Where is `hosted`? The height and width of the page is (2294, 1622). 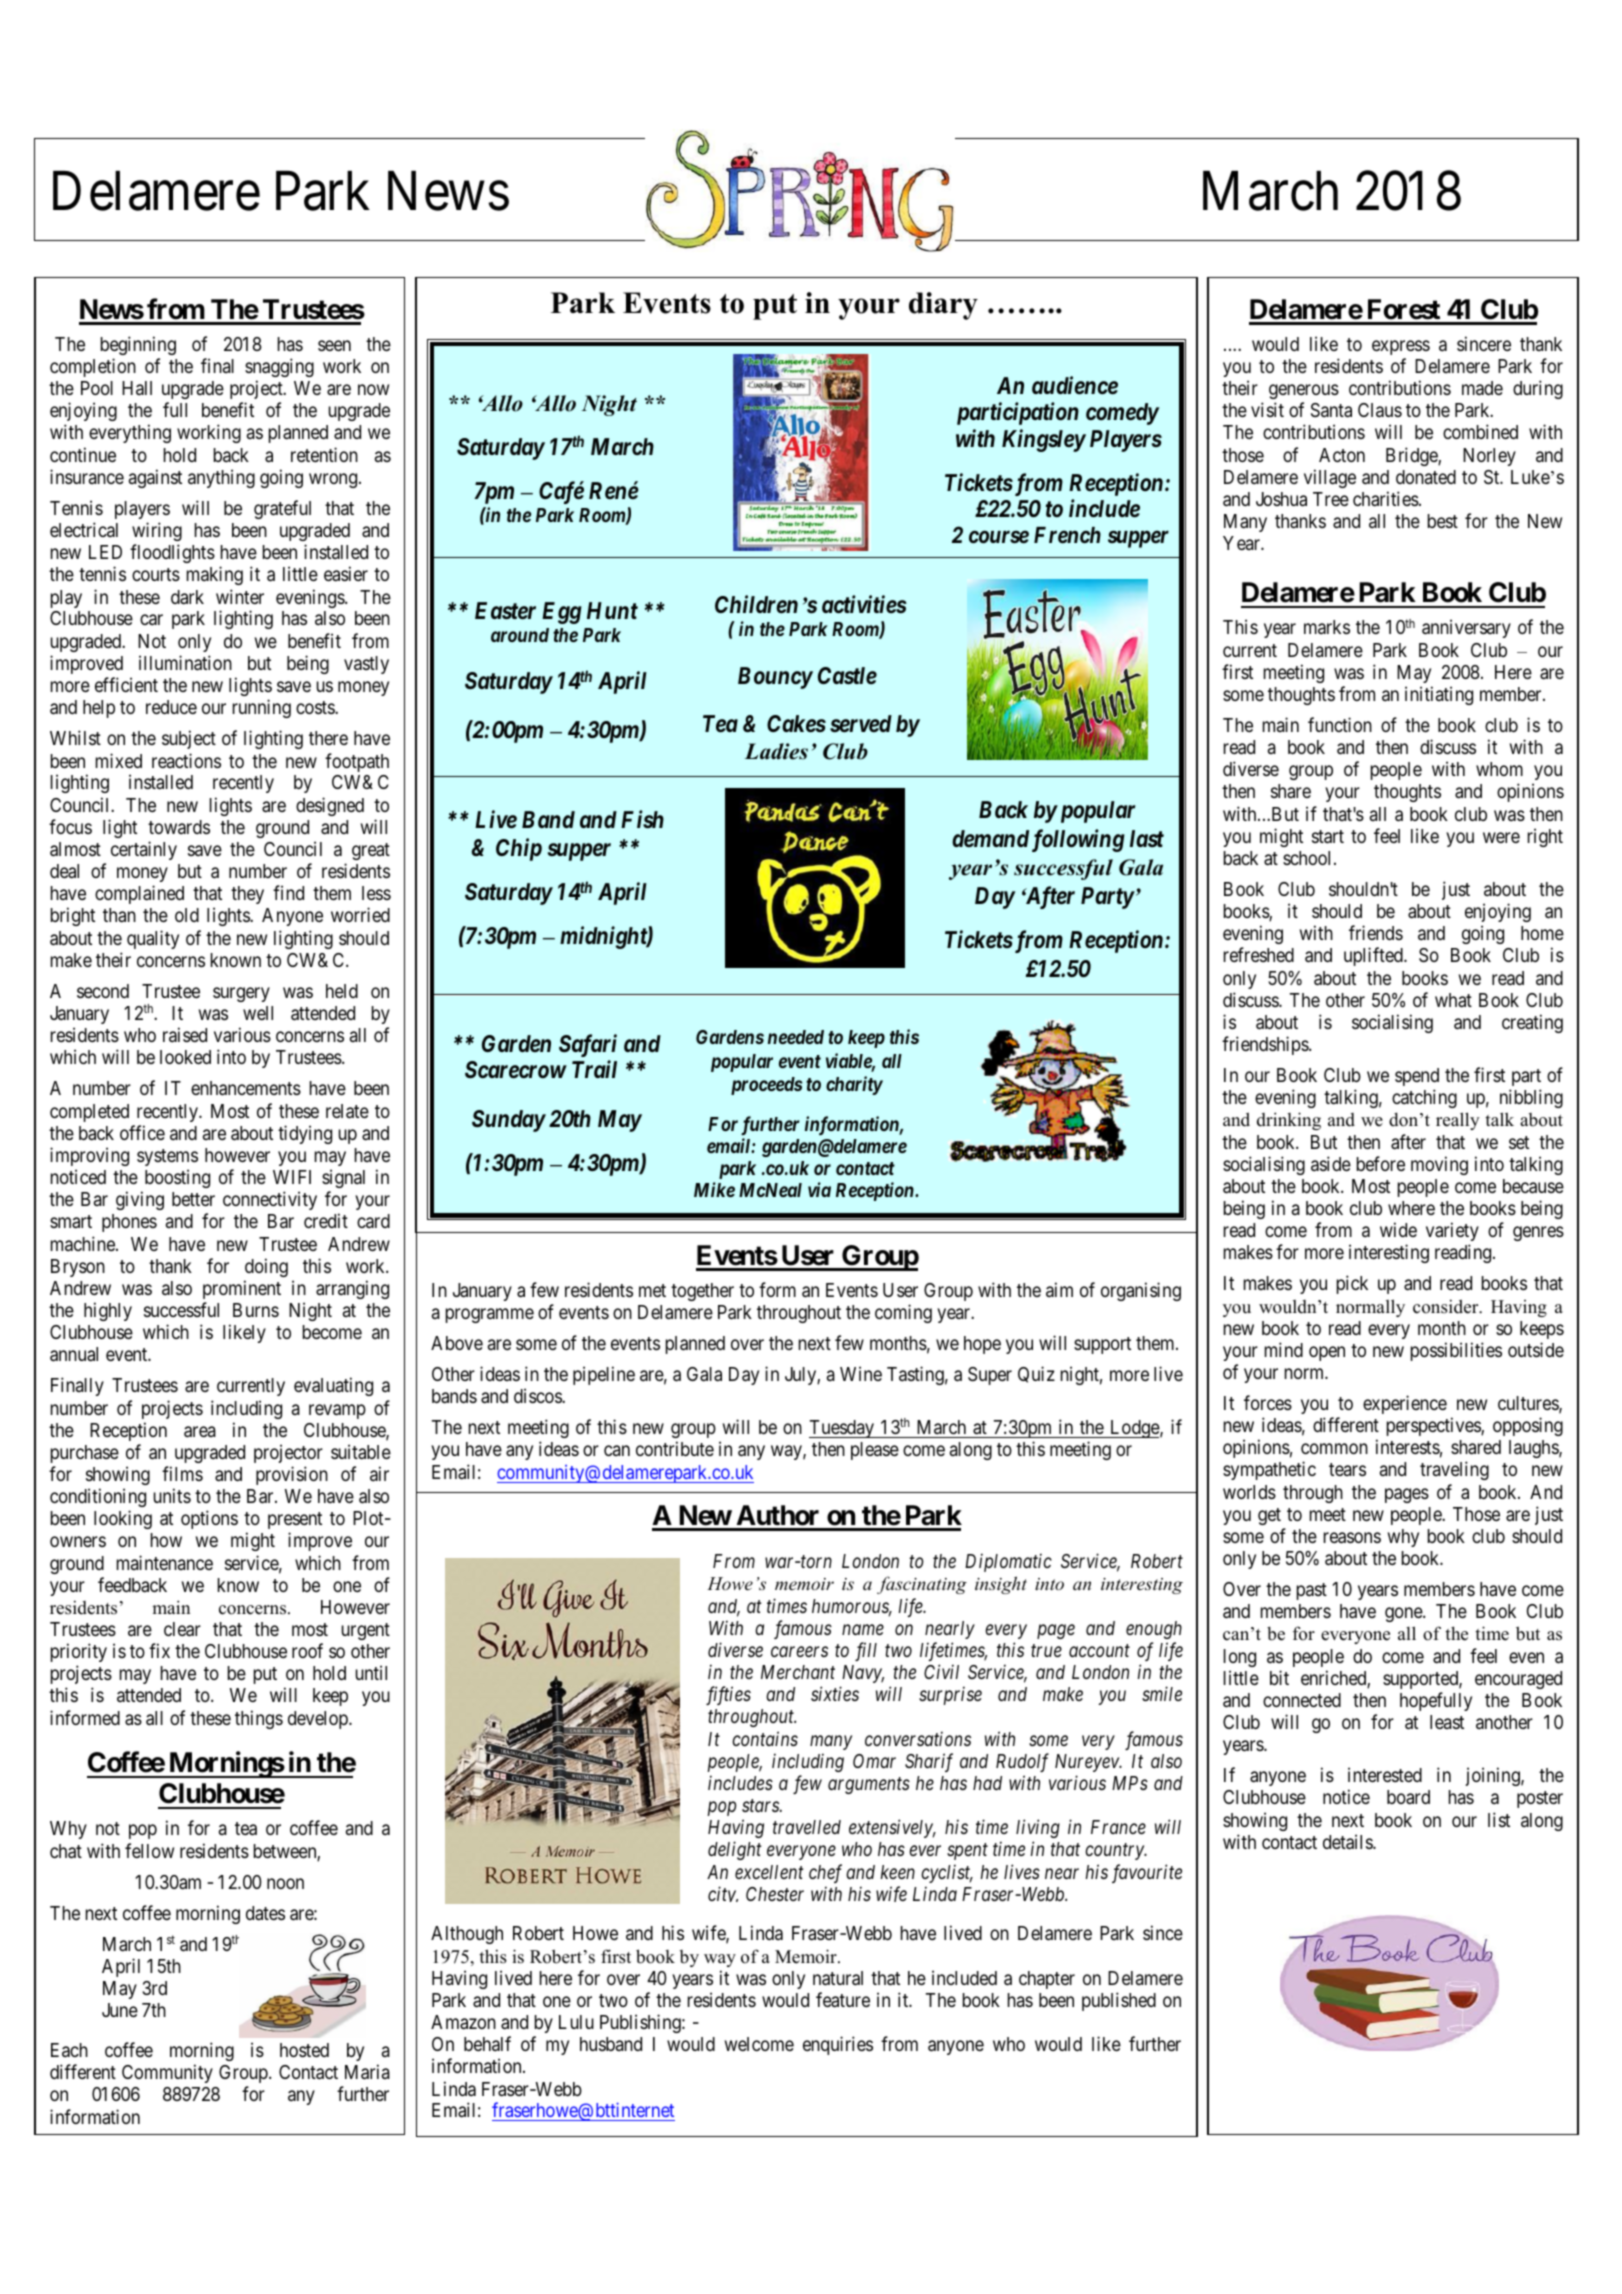
hosted is located at coordinates (304, 2050).
